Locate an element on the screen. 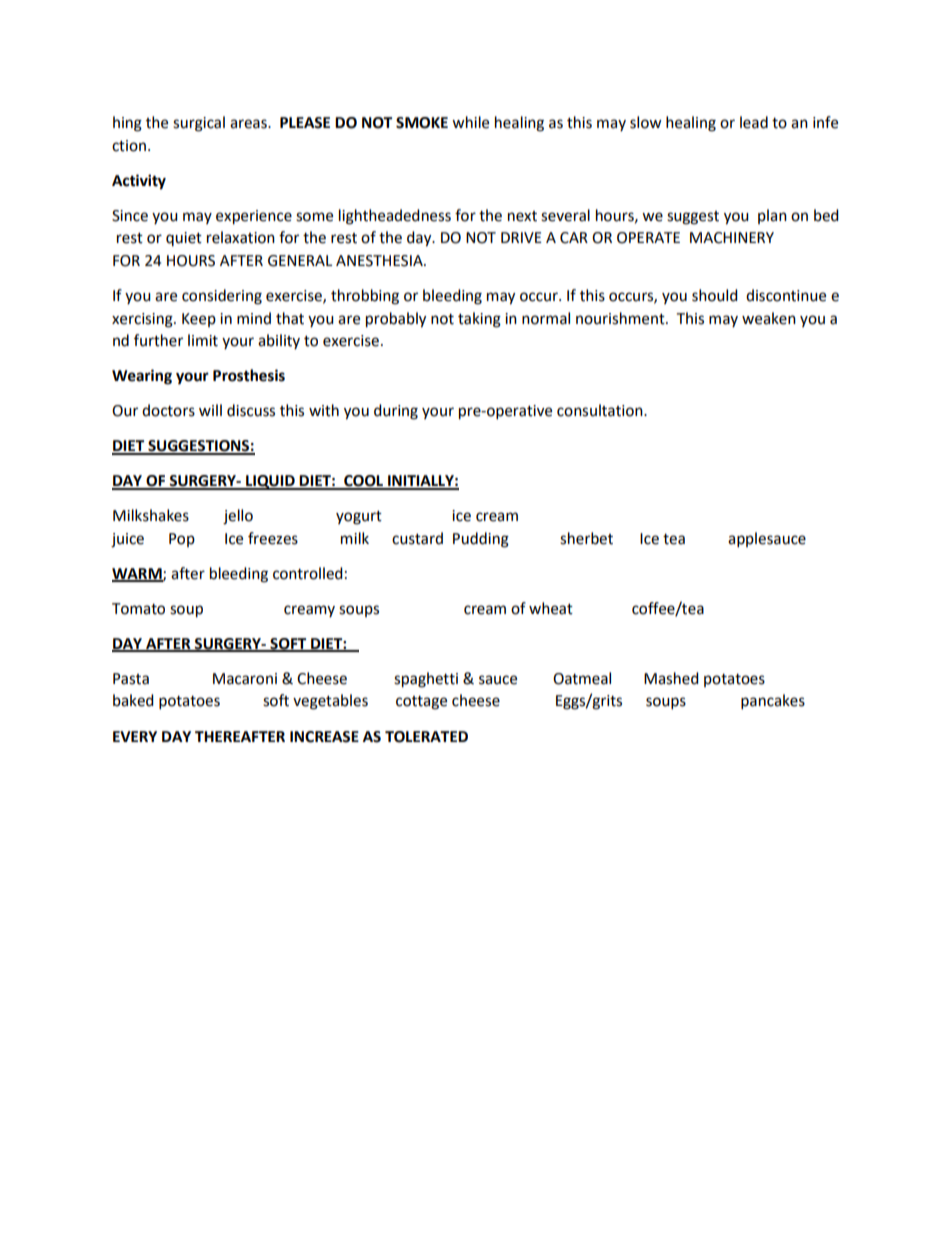  during is located at coordinates (396, 412).
